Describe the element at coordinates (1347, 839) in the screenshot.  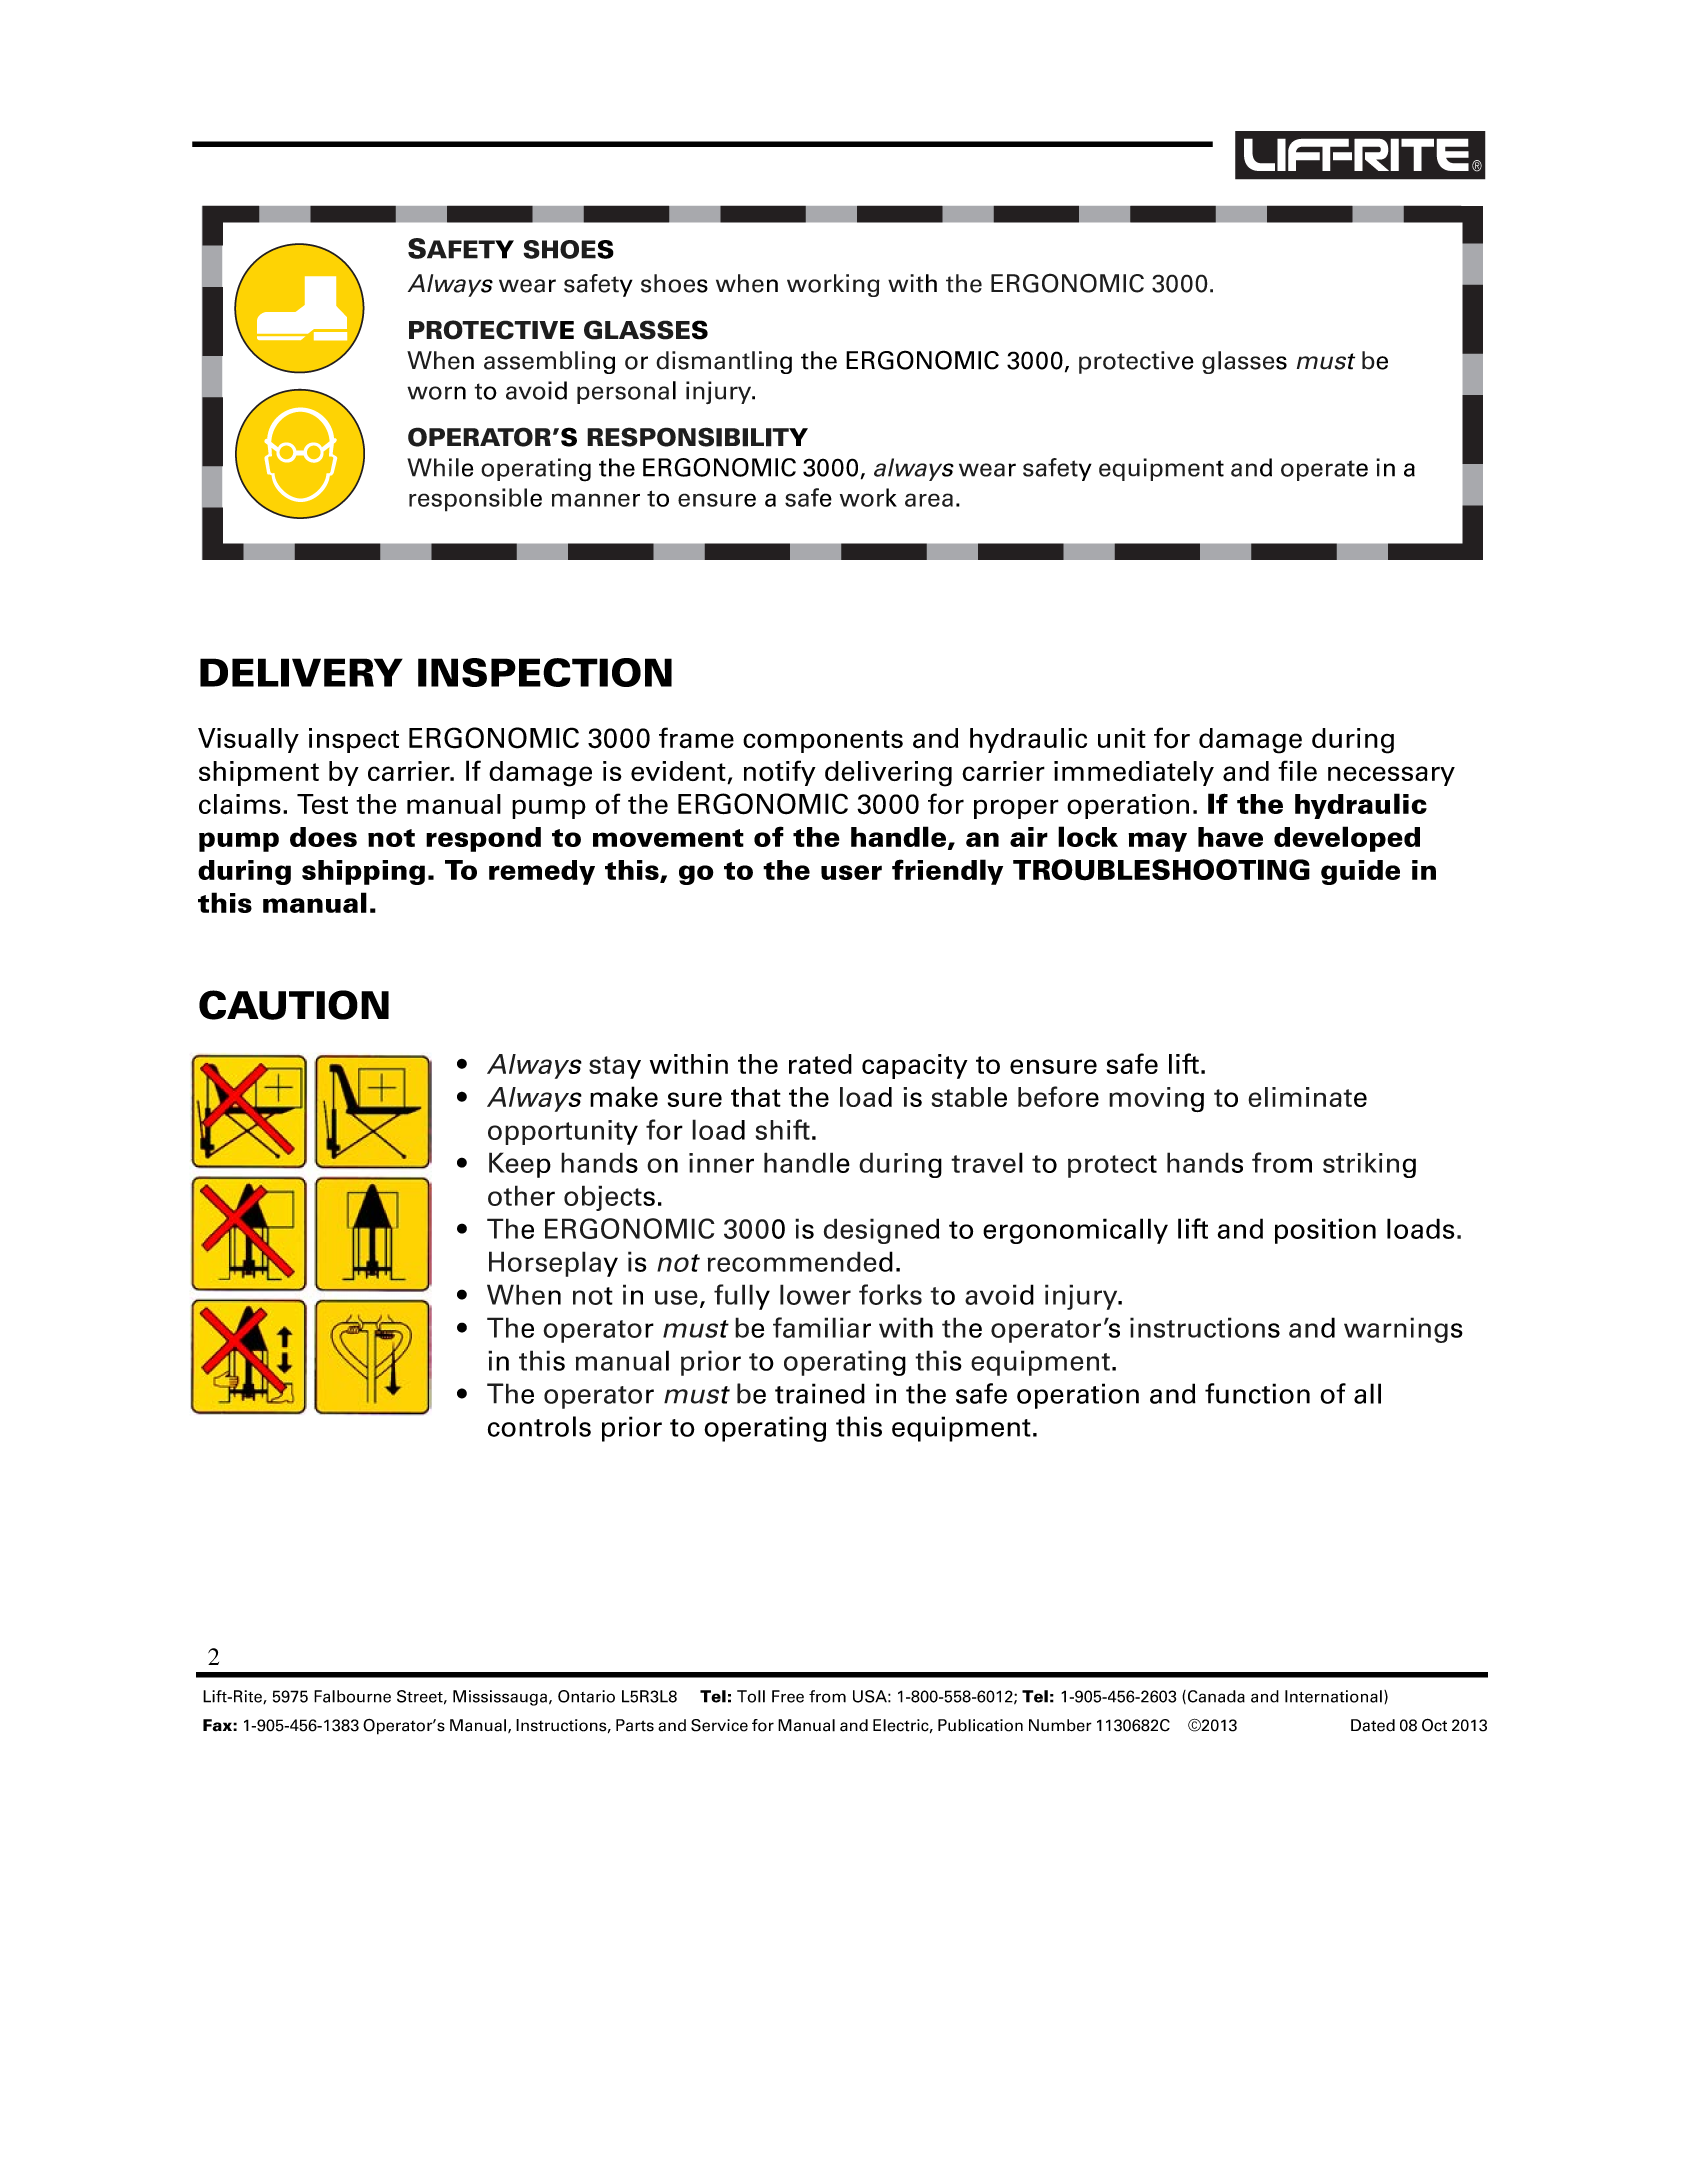
I see `developed` at that location.
